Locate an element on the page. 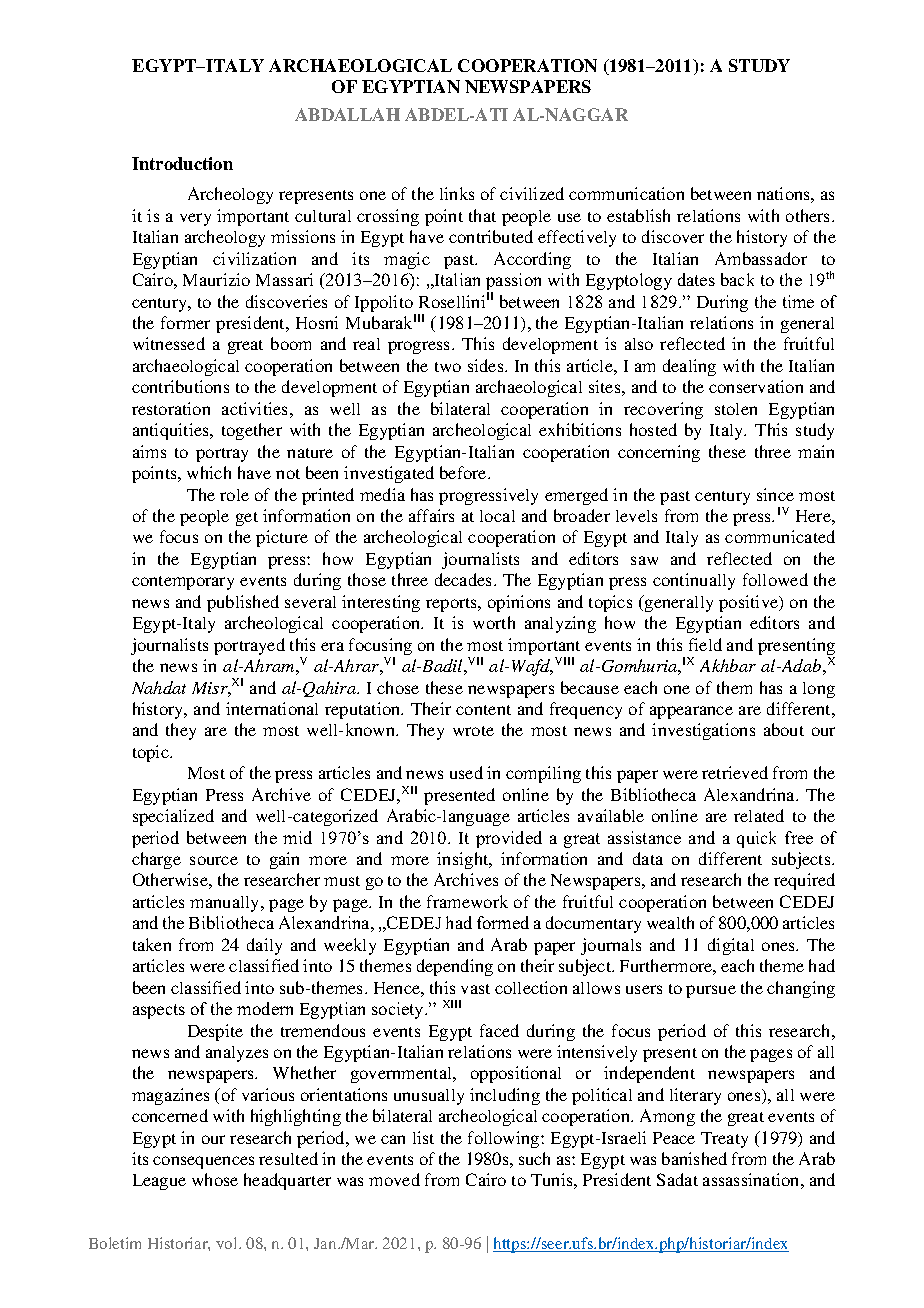 This page has width=924, height=1308. whose is located at coordinates (215, 1179).
